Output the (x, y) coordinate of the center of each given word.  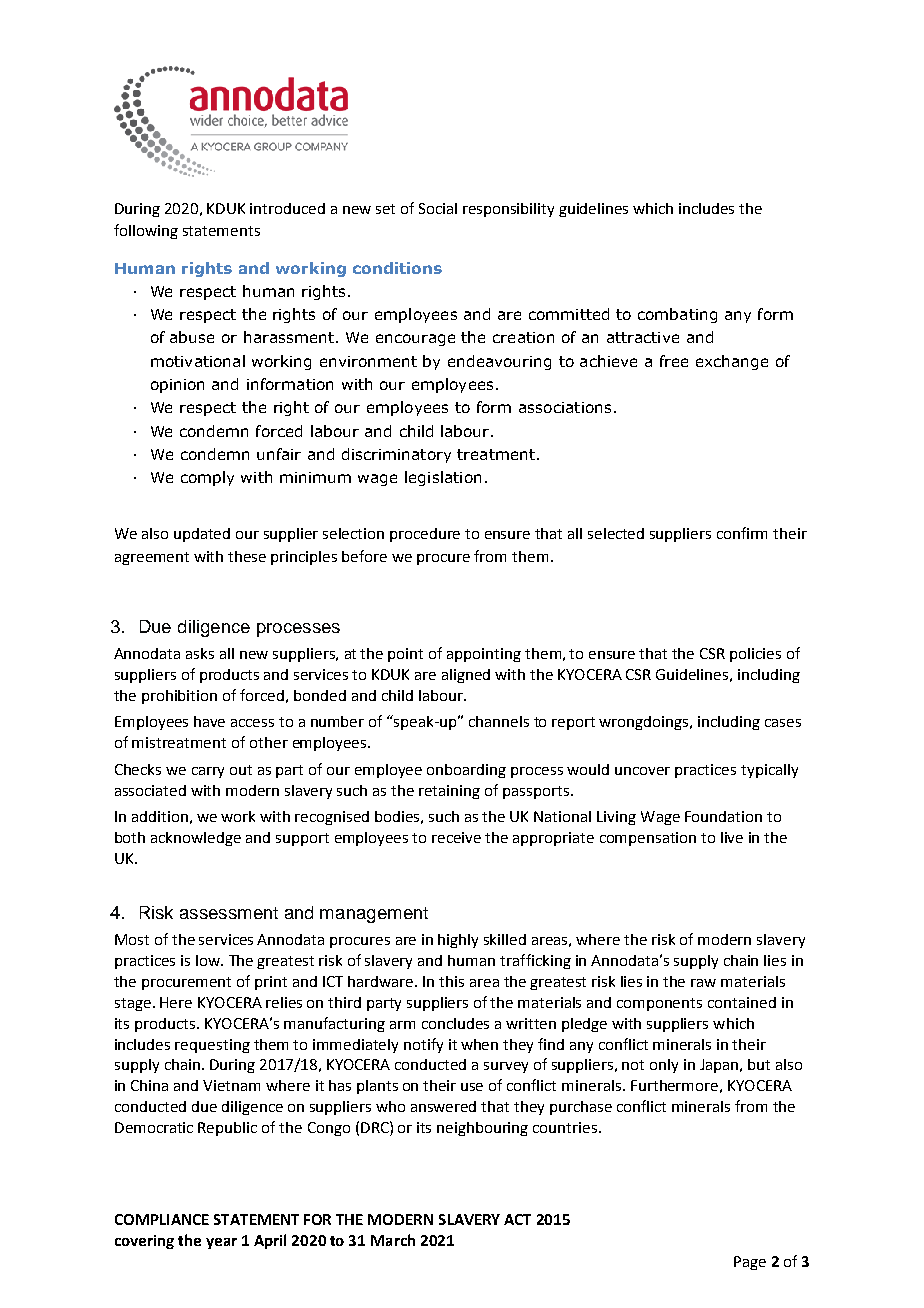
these (247, 556)
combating (677, 315)
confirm (742, 533)
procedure (425, 535)
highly (458, 941)
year (221, 1243)
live (732, 837)
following (146, 231)
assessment (229, 913)
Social (438, 208)
